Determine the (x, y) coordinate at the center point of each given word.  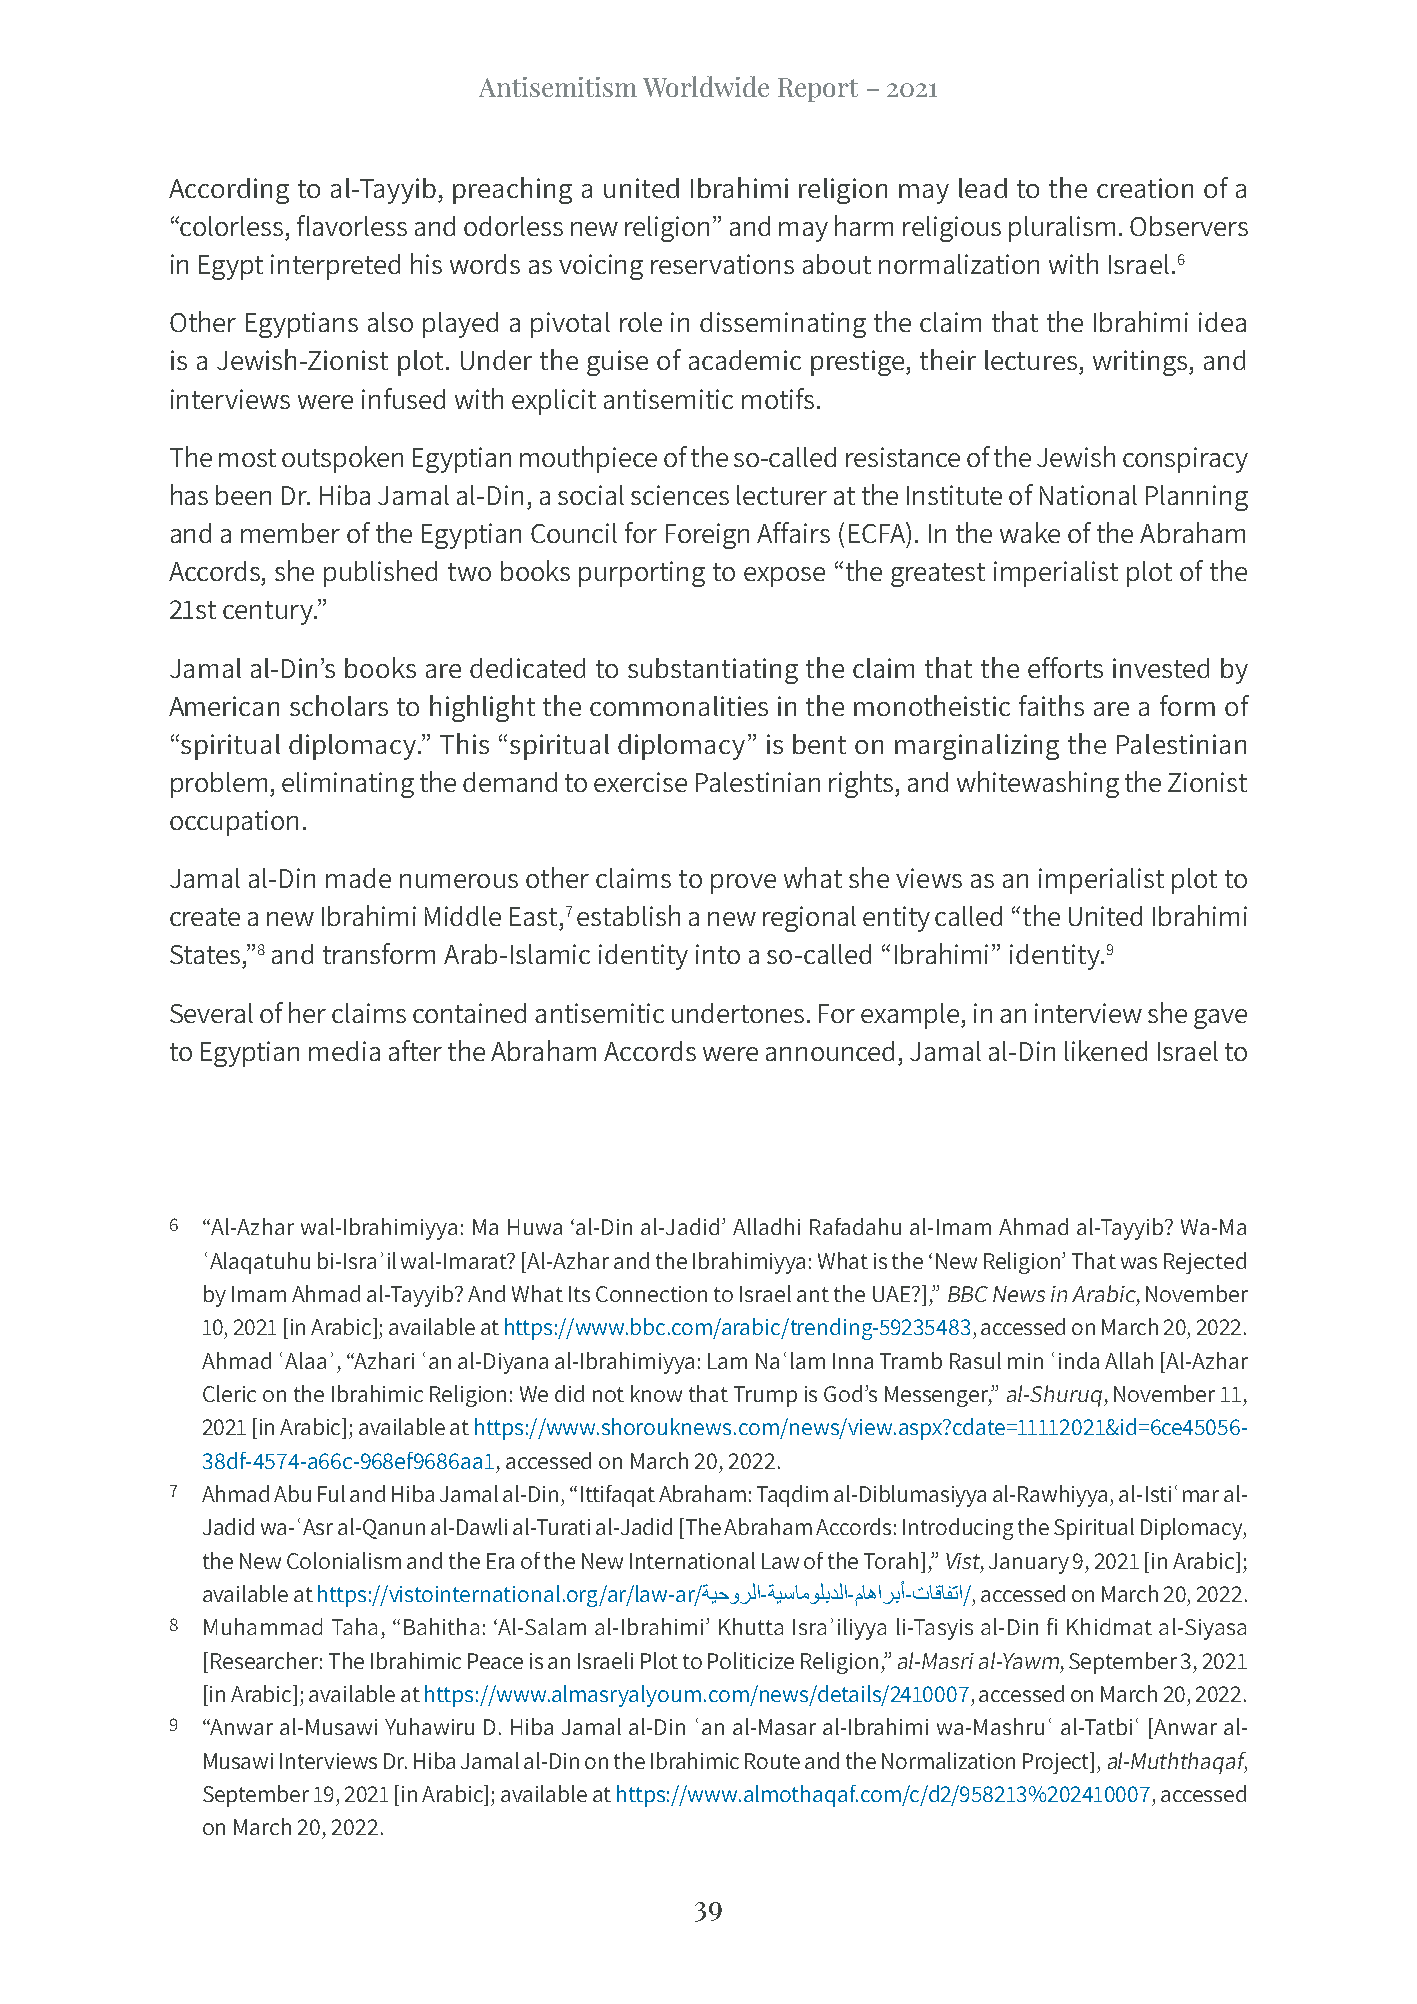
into (718, 954)
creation (1145, 188)
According (229, 191)
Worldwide (706, 86)
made (358, 878)
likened (1106, 1050)
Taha (354, 1626)
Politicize (751, 1660)
